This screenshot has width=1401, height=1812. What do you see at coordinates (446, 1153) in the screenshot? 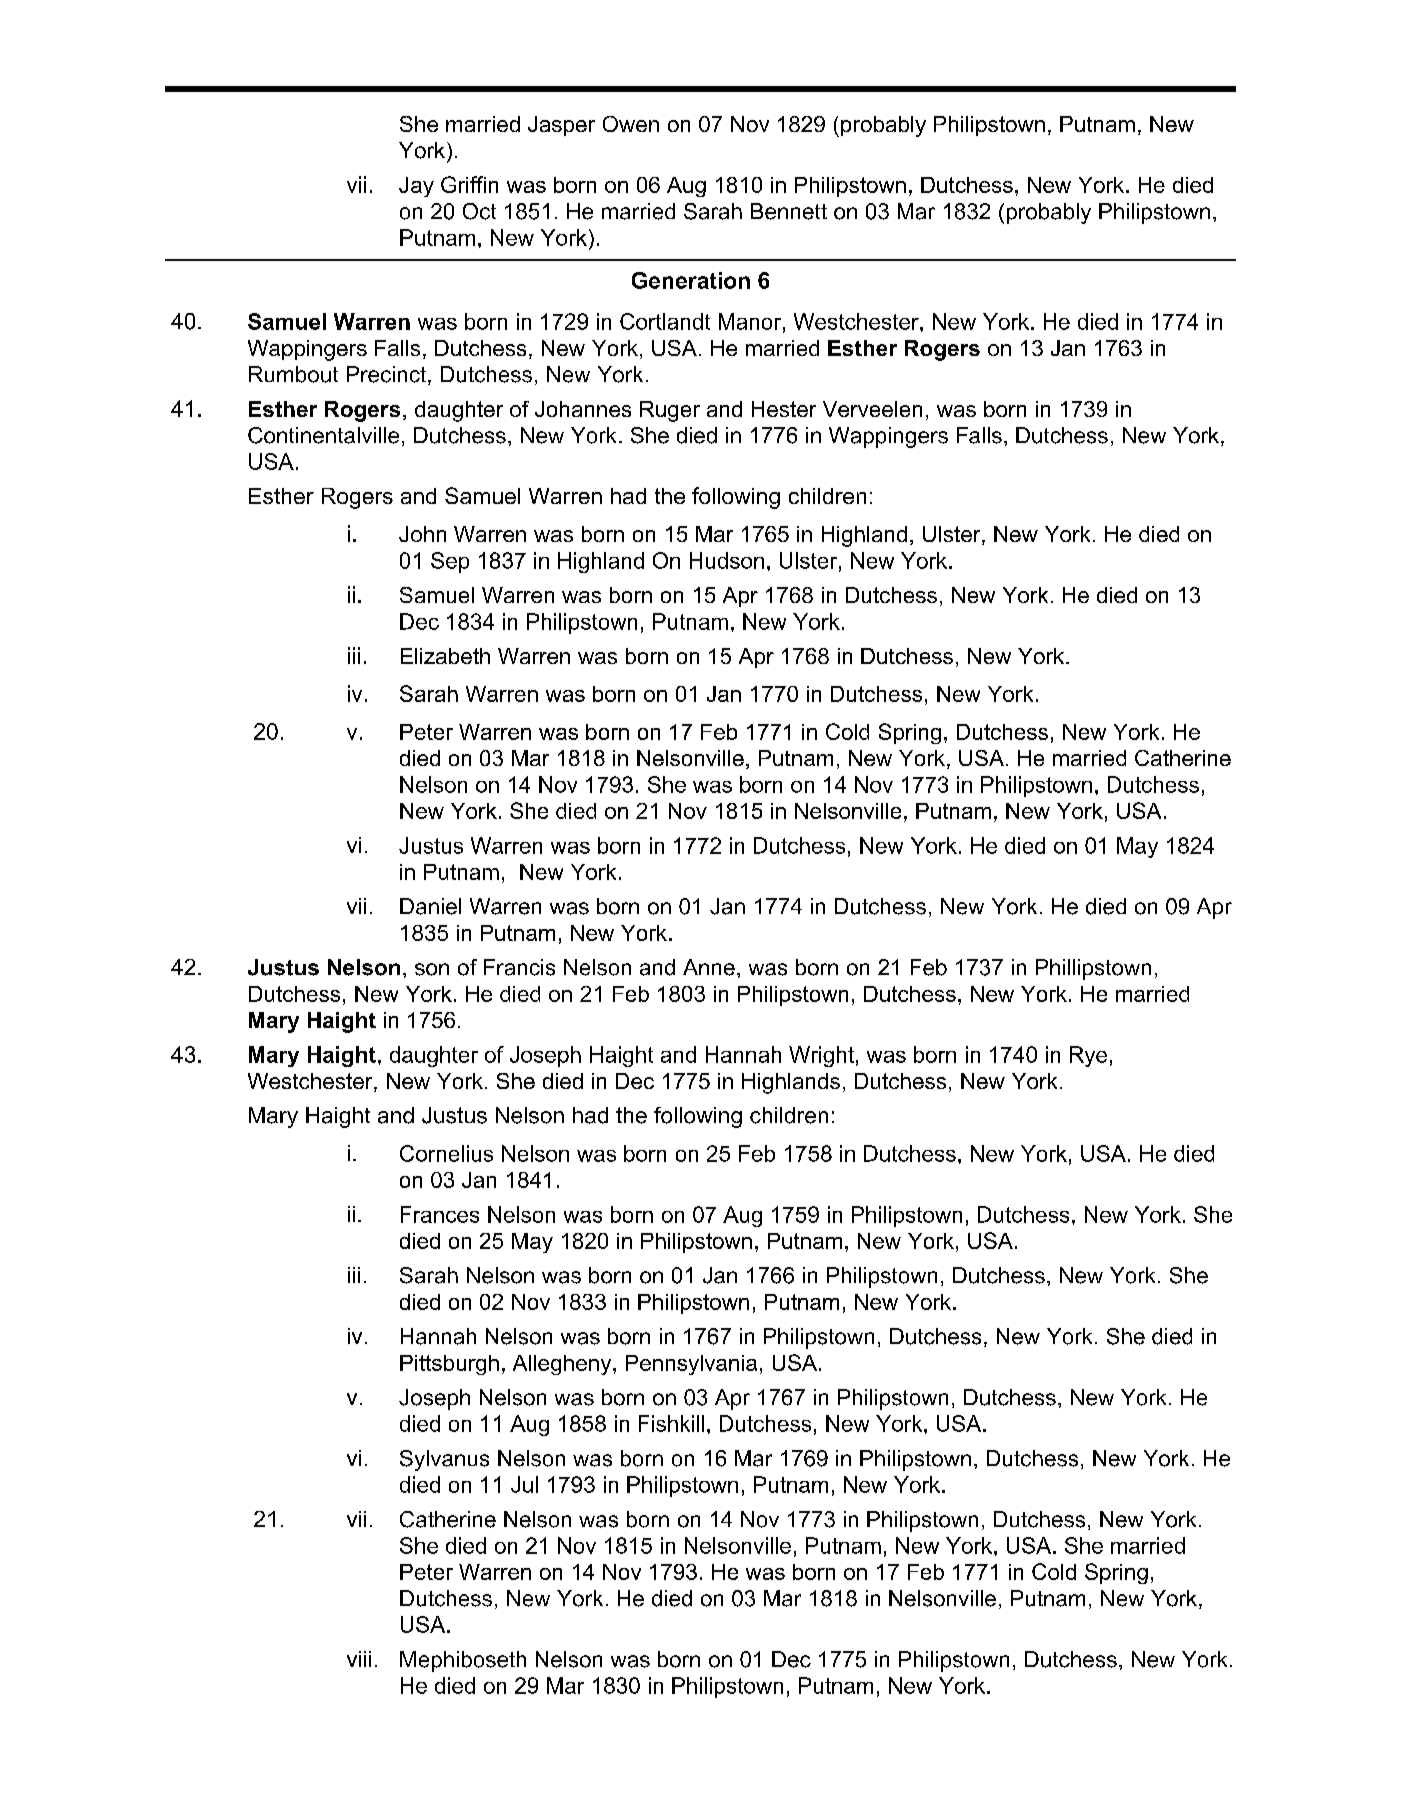
I see `Cornelius` at bounding box center [446, 1153].
